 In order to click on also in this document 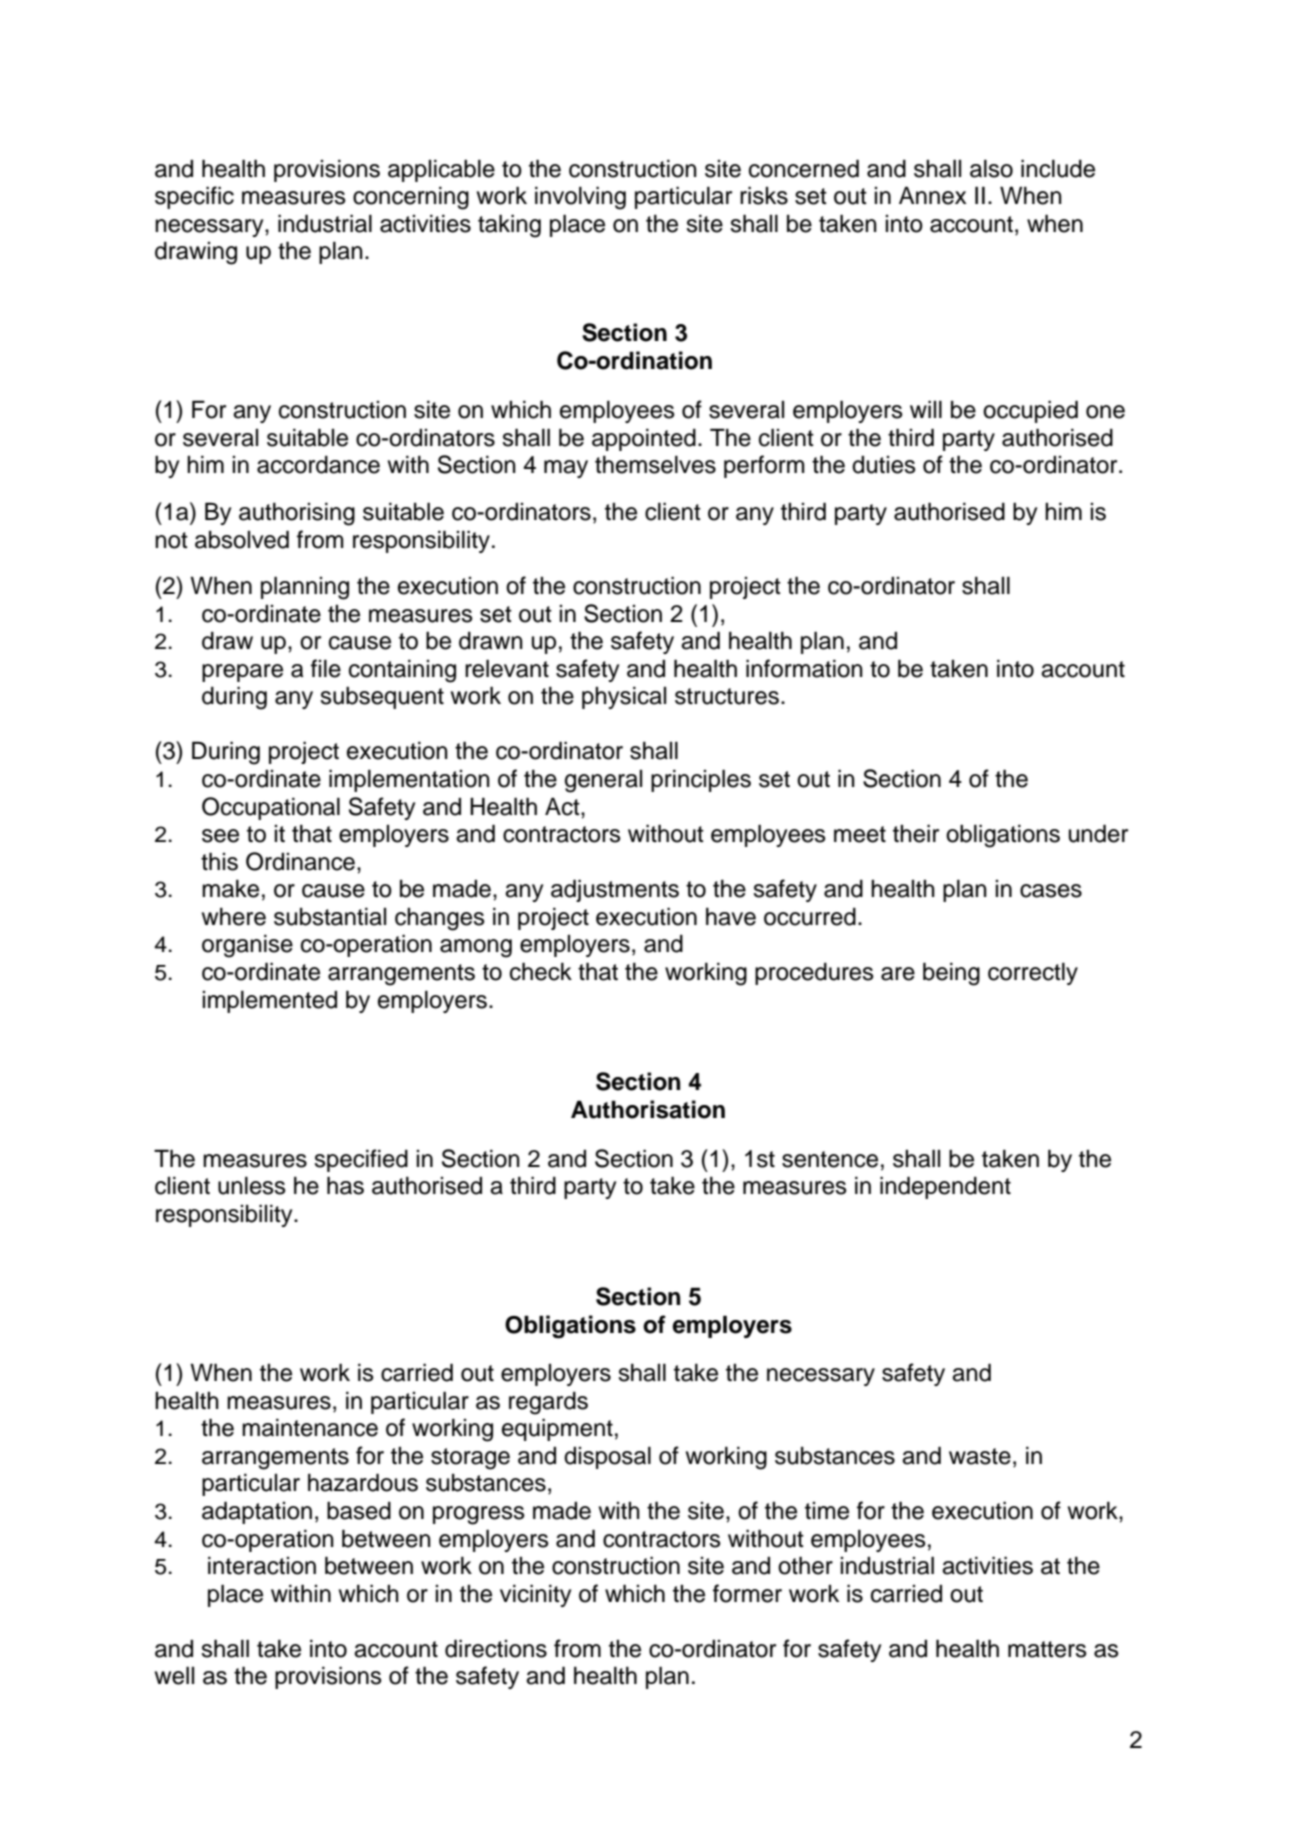, I will do `click(991, 168)`.
